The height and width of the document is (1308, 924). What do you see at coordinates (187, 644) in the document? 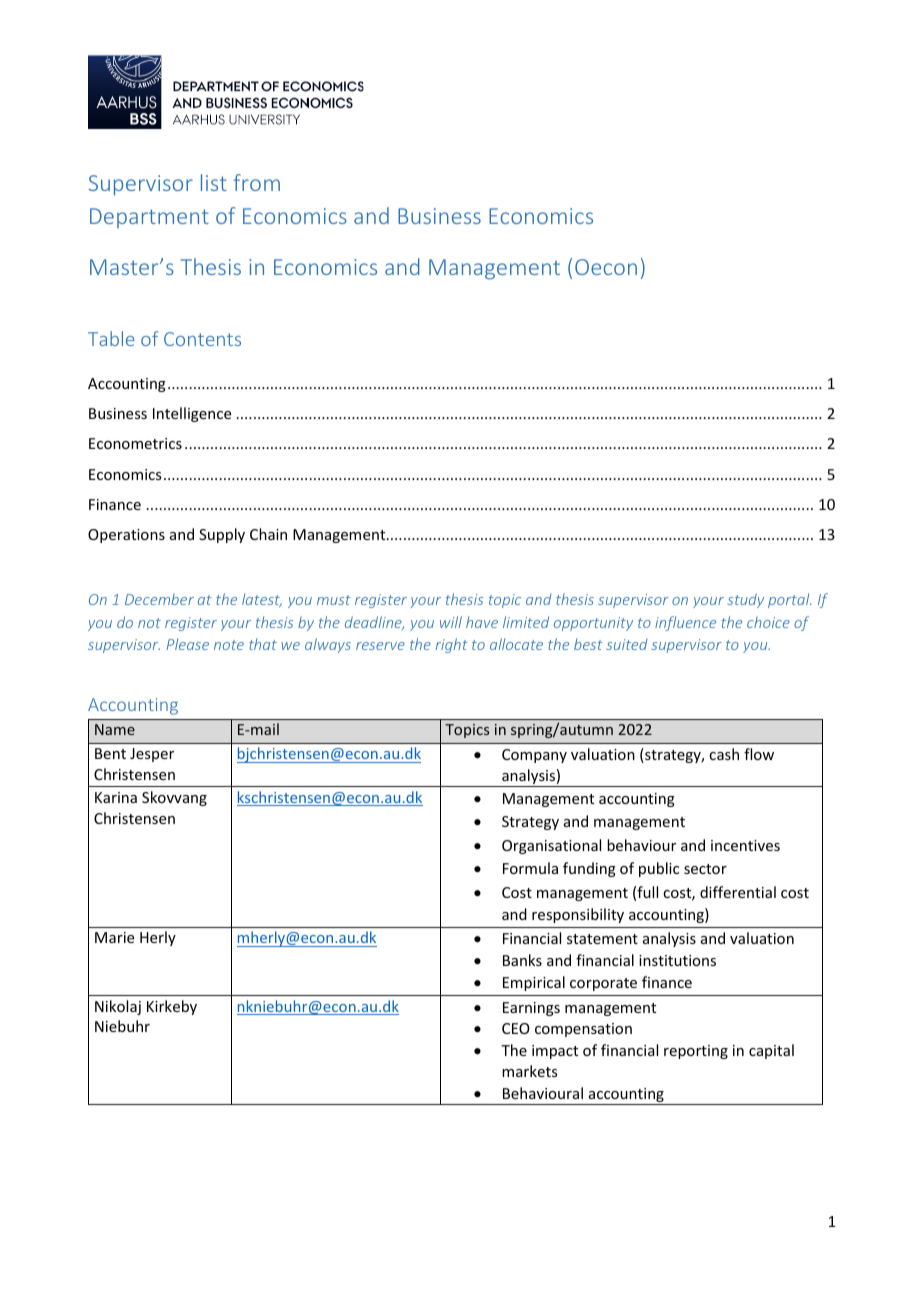
I see `Please` at bounding box center [187, 644].
